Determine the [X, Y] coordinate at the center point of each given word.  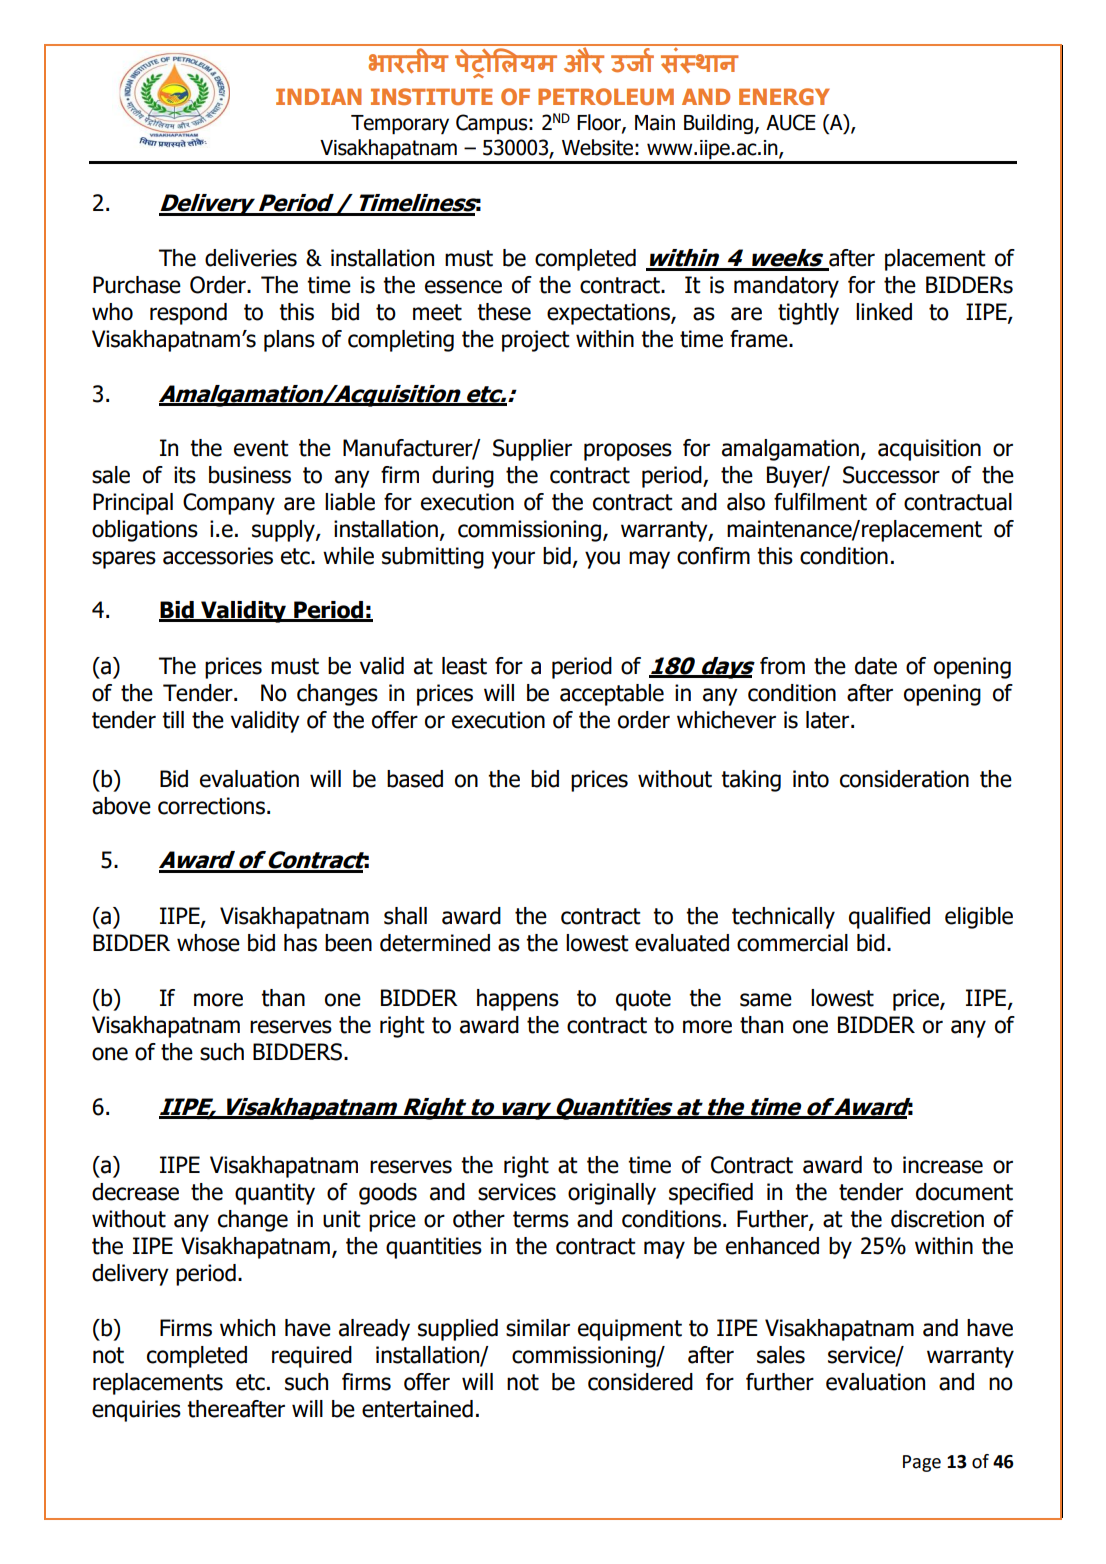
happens [518, 1000]
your [513, 560]
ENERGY [784, 96]
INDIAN [319, 96]
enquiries [136, 1411]
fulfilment [820, 502]
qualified [889, 918]
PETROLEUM [606, 96]
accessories [218, 556]
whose [208, 943]
